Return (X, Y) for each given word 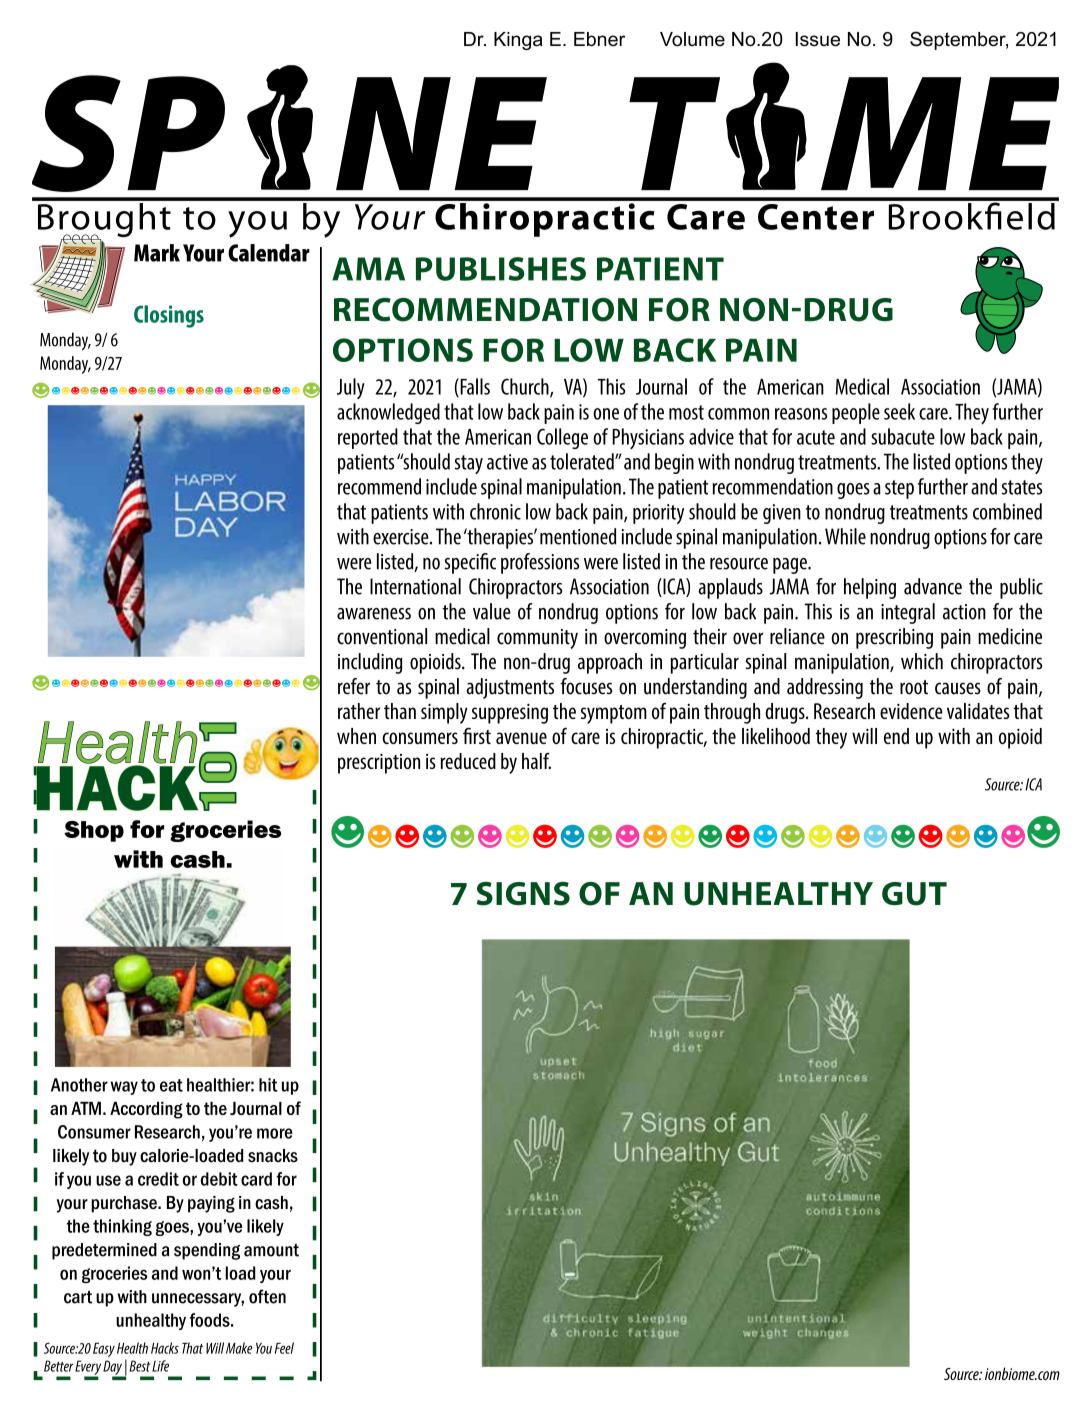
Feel (284, 1348)
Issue (818, 39)
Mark (157, 253)
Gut (914, 894)
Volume (692, 39)
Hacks (165, 1348)
